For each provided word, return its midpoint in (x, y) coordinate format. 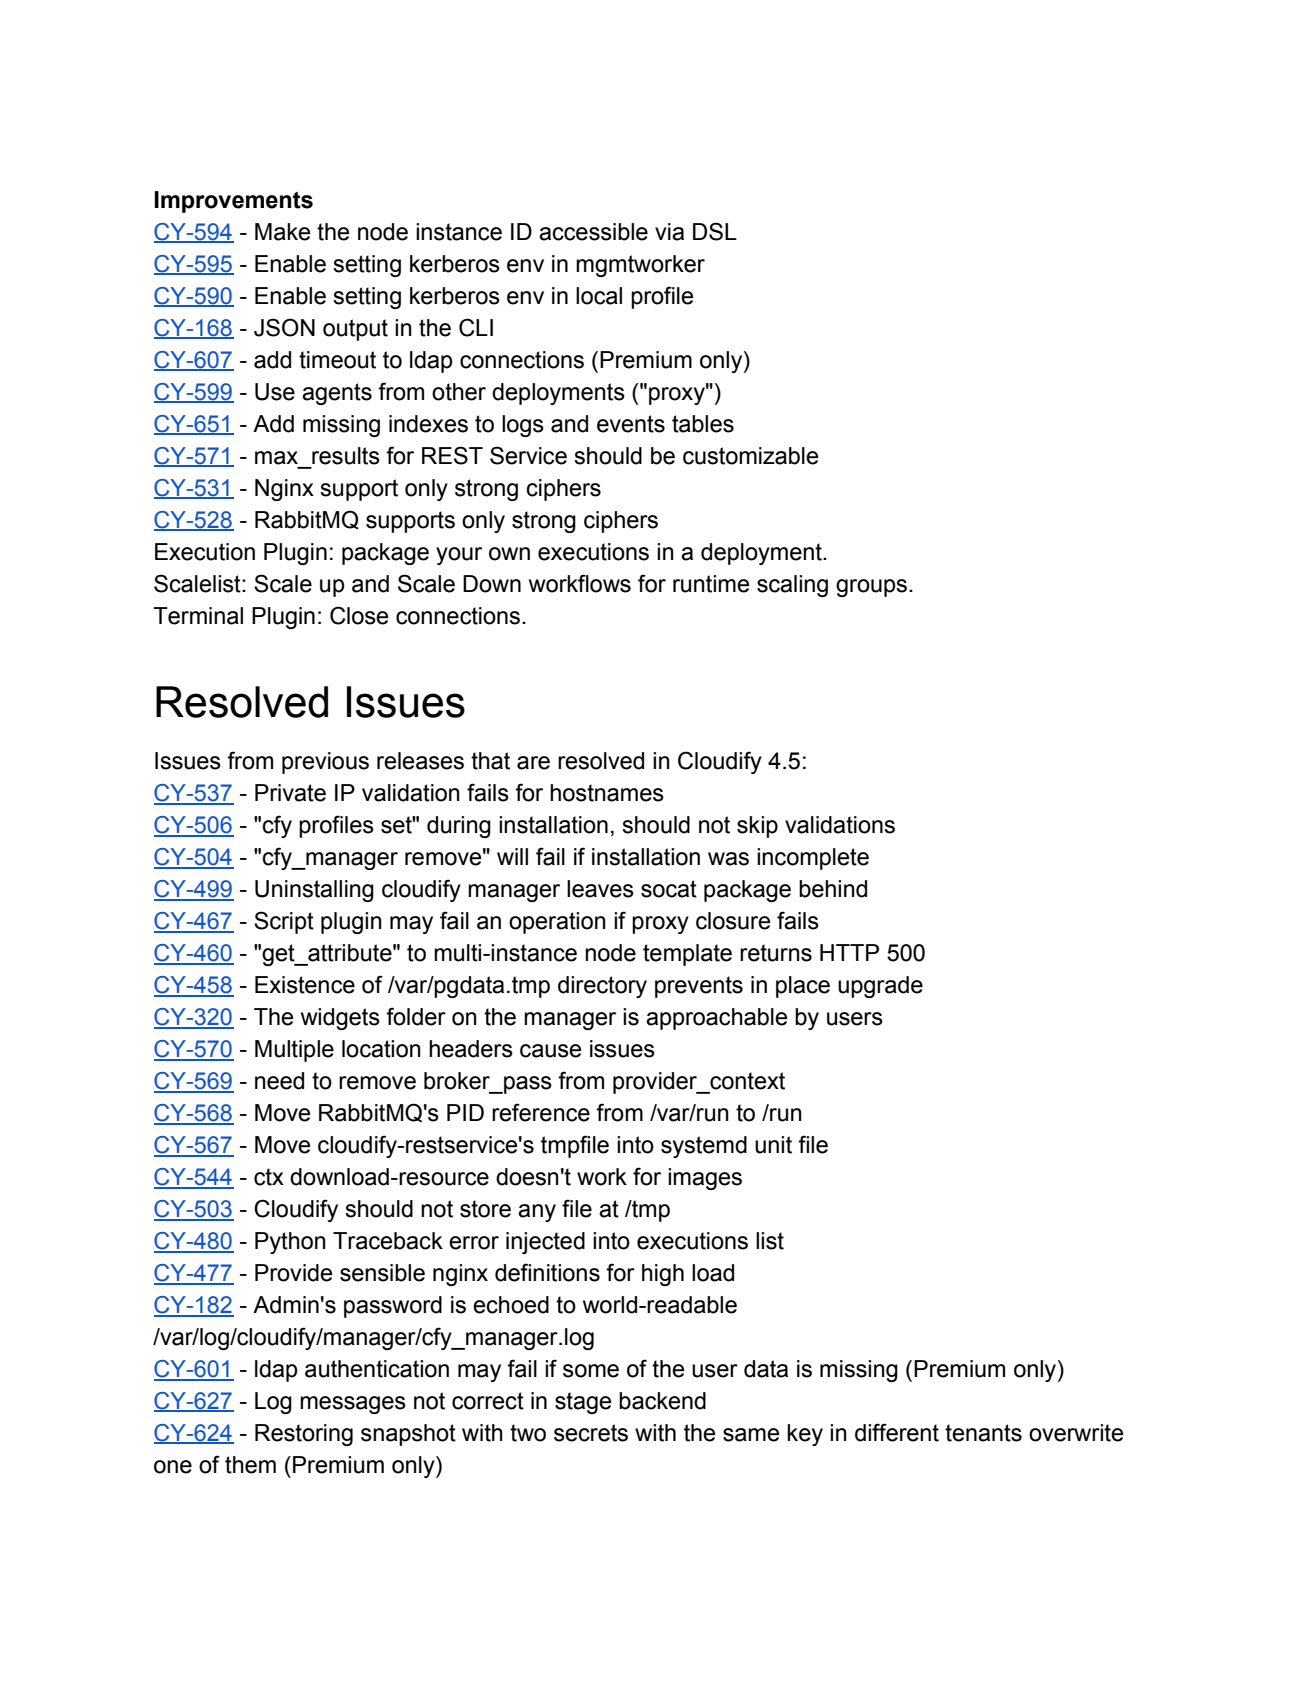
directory (602, 987)
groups (871, 588)
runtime (711, 584)
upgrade (880, 987)
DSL (715, 231)
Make (282, 232)
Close (359, 615)
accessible (593, 232)
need (279, 1081)
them (250, 1465)
